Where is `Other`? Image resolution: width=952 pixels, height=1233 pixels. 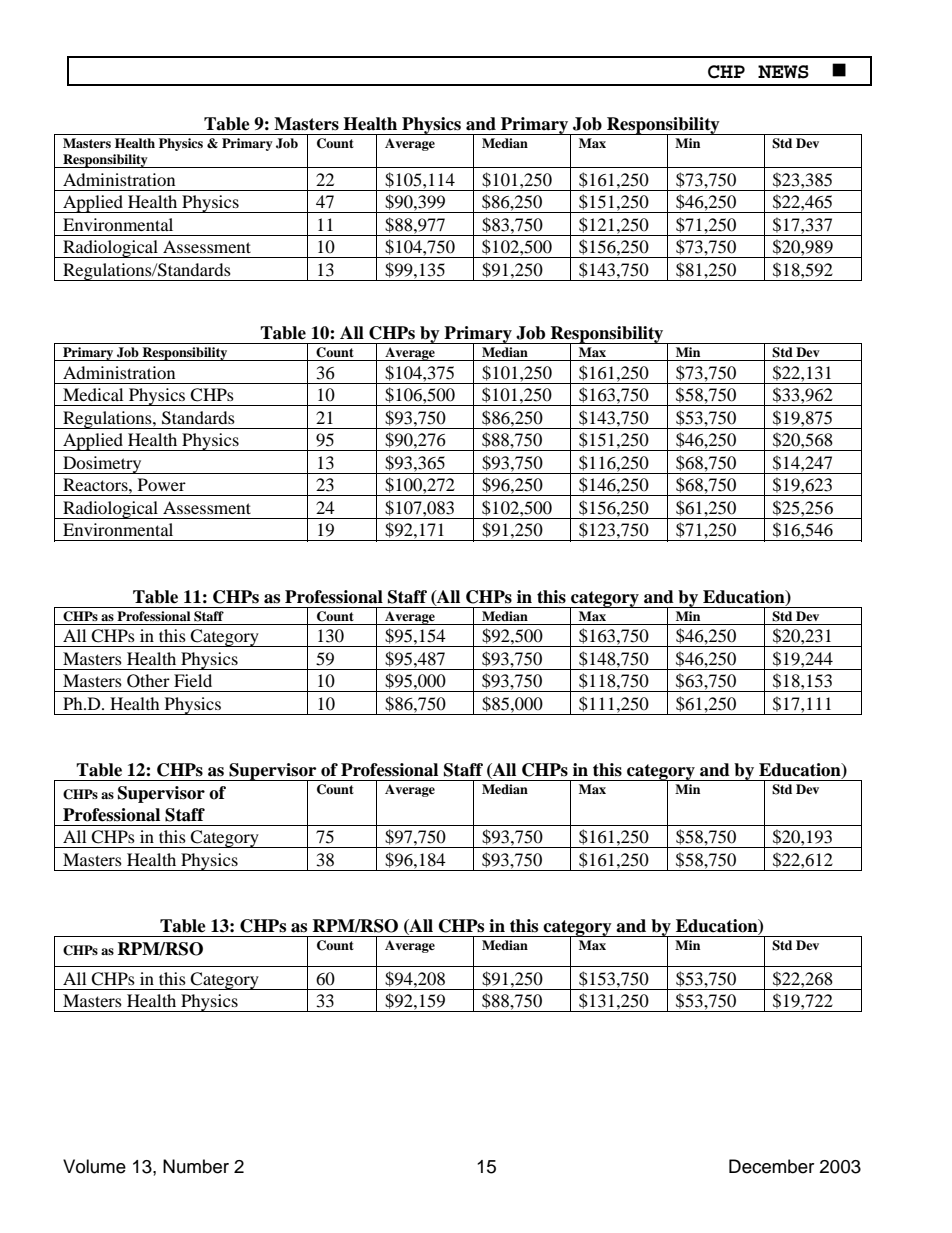 Other is located at coordinates (148, 681).
